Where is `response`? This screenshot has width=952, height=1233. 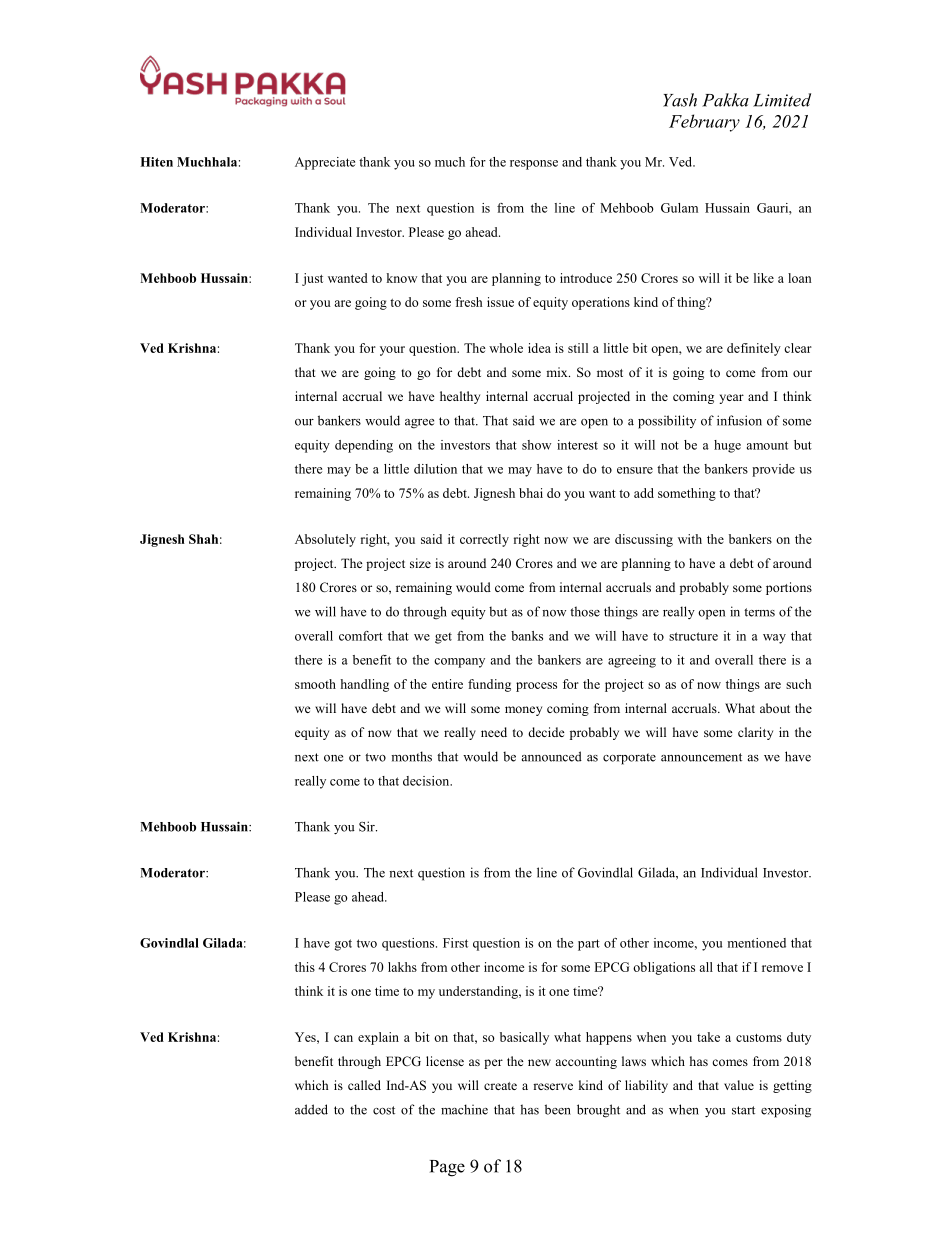
response is located at coordinates (534, 165).
